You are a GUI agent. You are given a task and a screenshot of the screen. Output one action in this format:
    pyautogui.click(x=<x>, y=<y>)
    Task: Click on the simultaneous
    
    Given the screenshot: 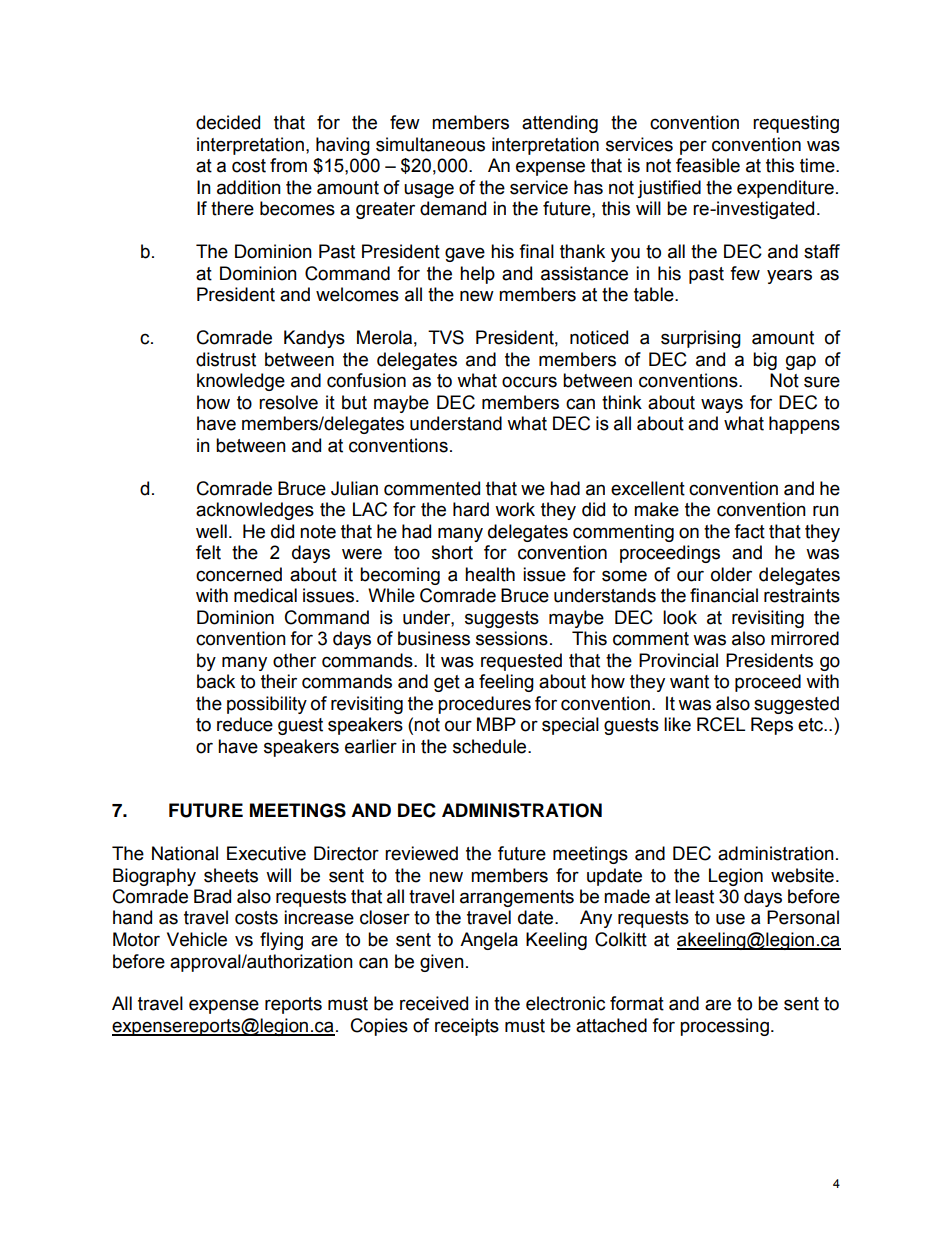 What is the action you would take?
    pyautogui.click(x=430, y=144)
